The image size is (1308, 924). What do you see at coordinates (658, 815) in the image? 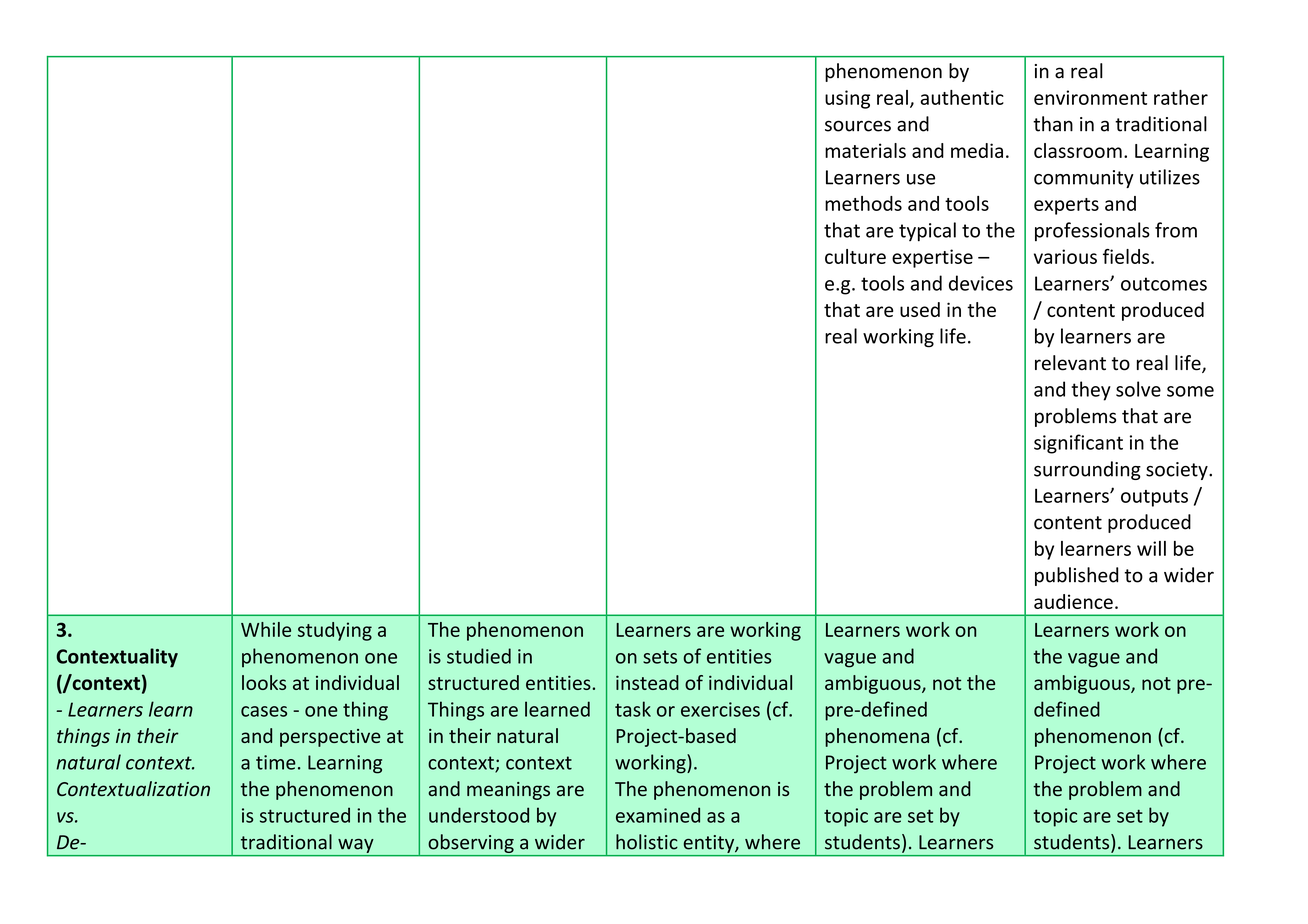
I see `examined` at bounding box center [658, 815].
